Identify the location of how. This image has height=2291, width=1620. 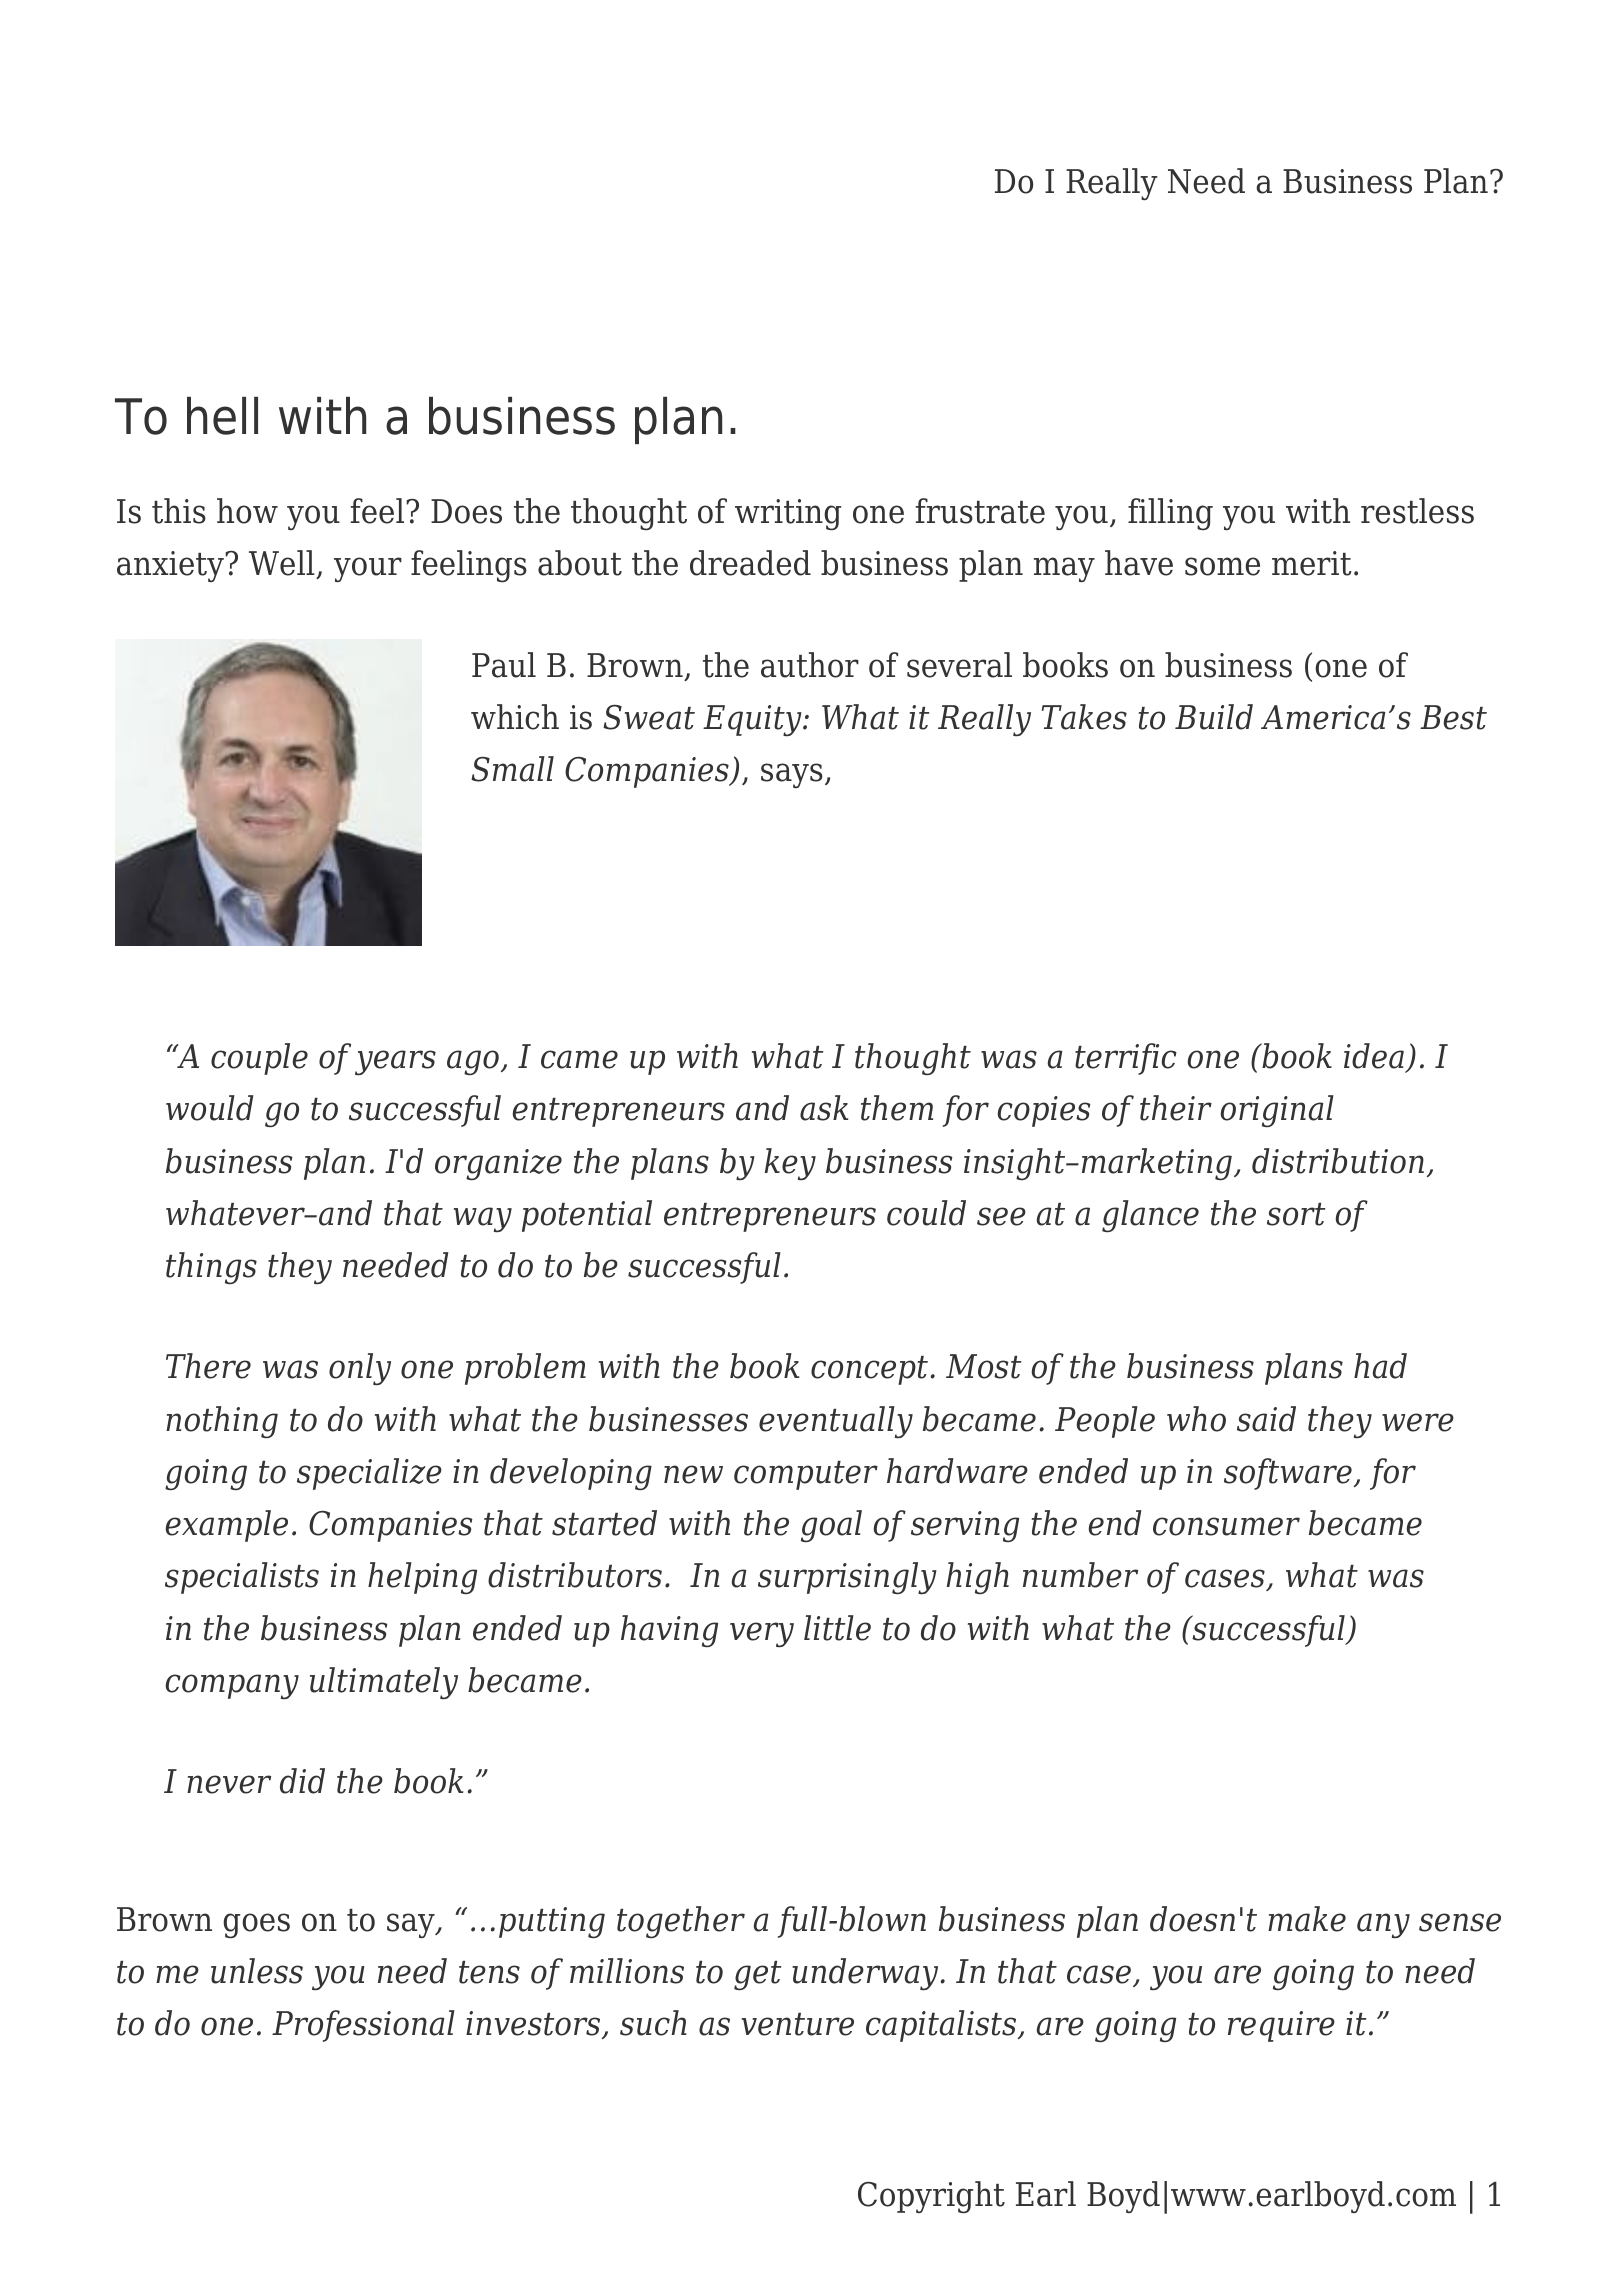
(247, 511).
